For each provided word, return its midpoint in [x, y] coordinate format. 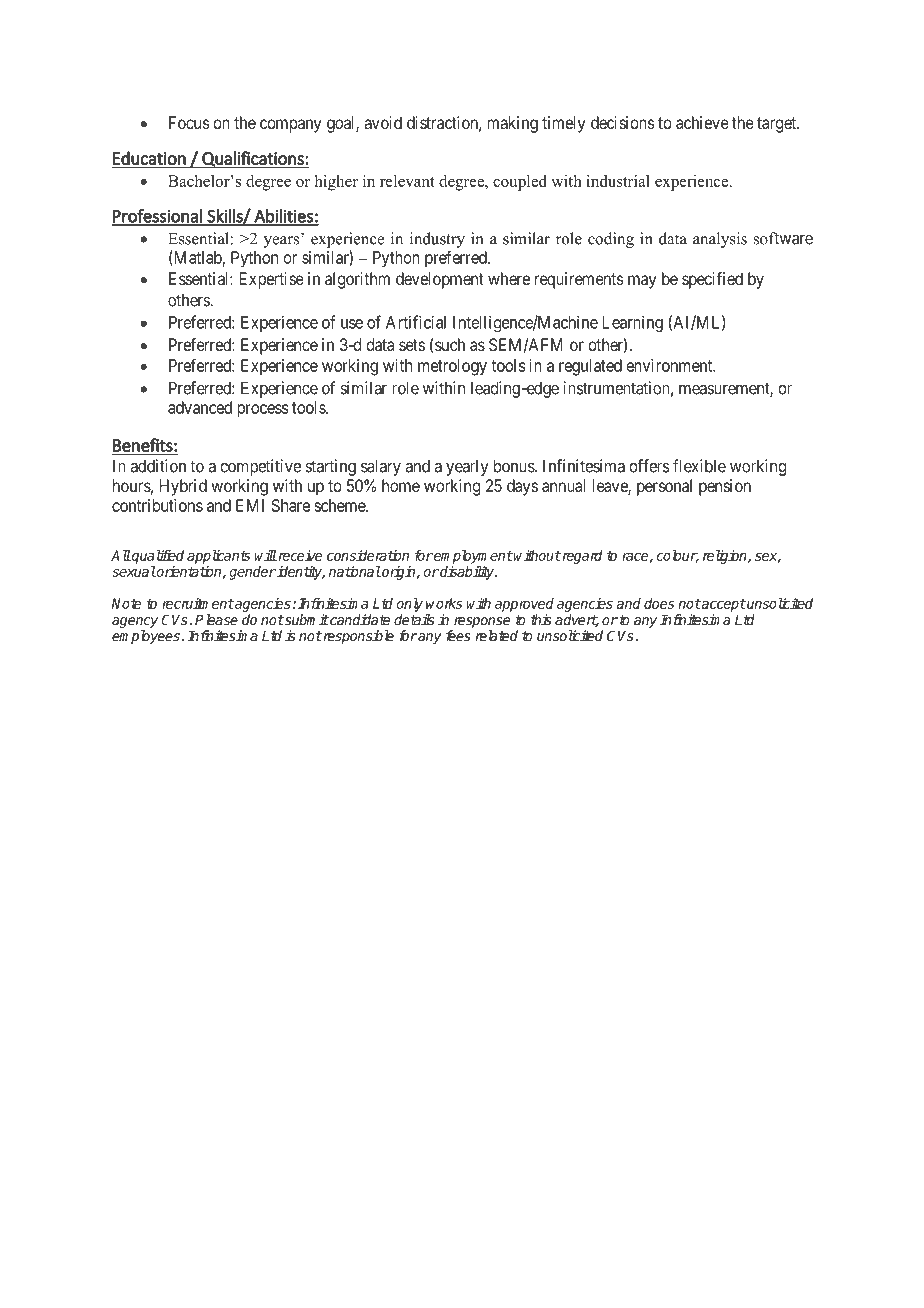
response [482, 622]
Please [216, 619]
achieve [702, 122]
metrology [452, 367]
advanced [200, 407]
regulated [590, 367]
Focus [189, 122]
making [513, 124]
